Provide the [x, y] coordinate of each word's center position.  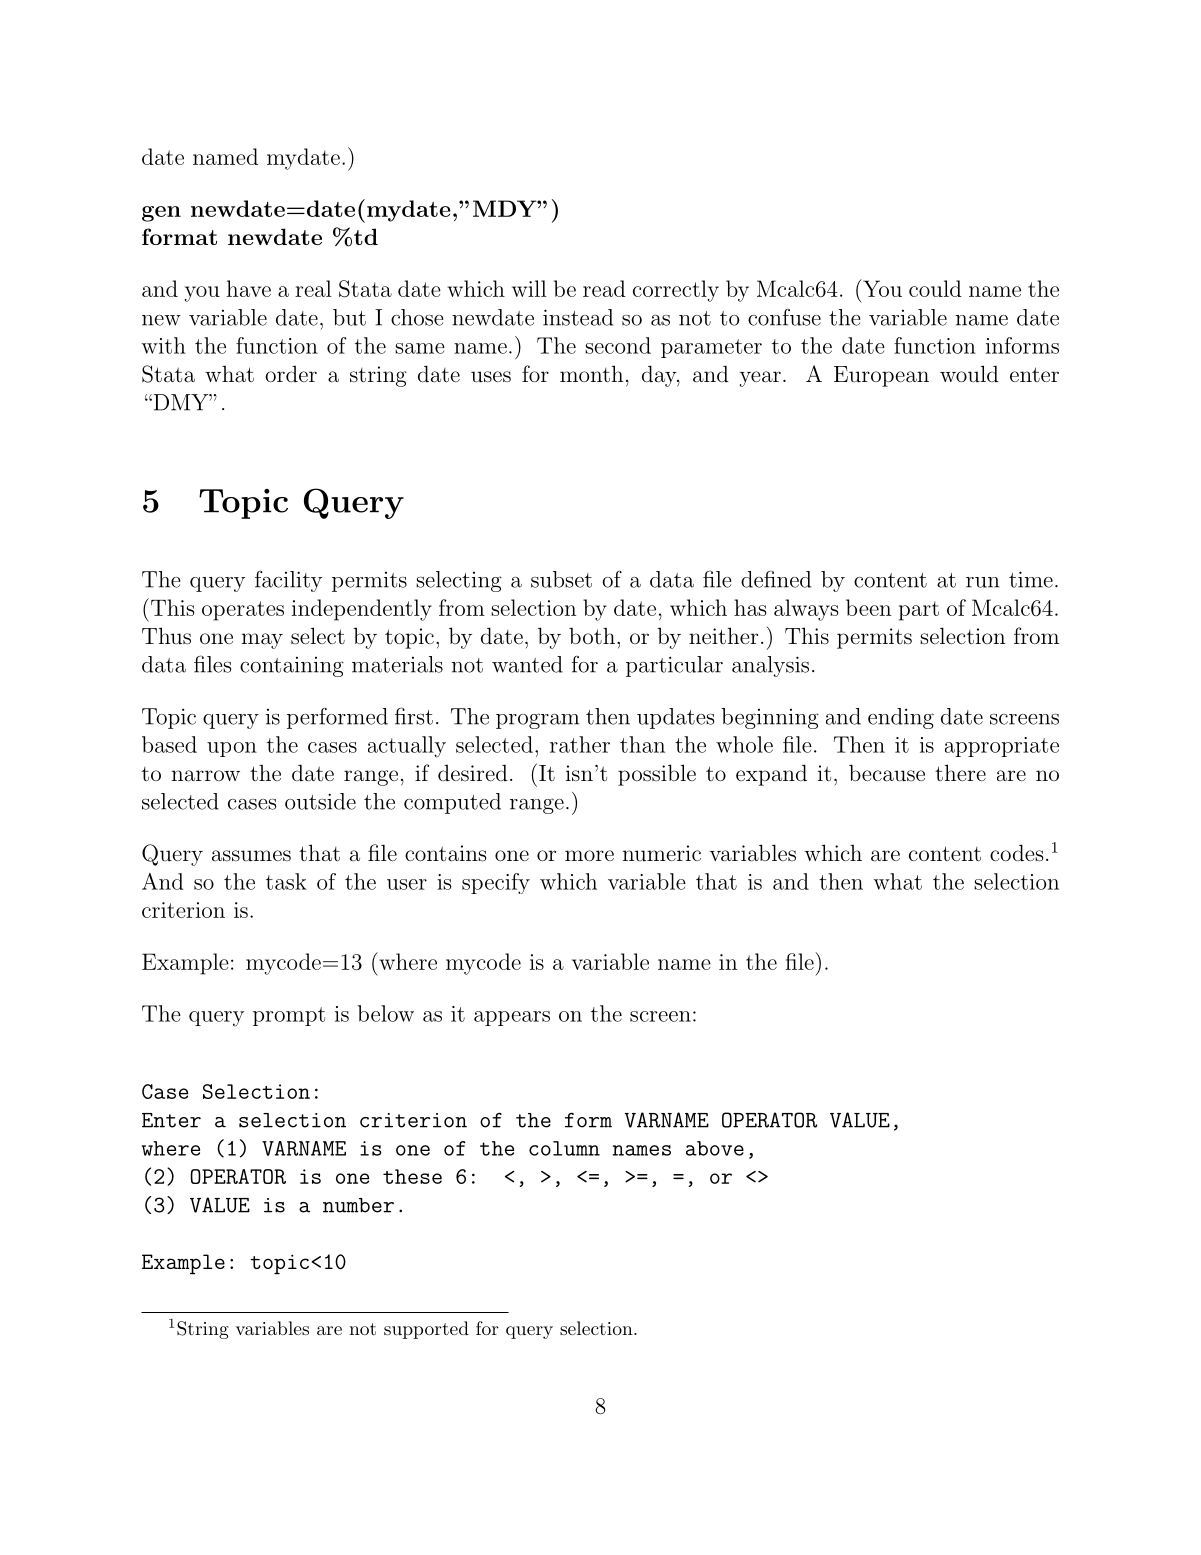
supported [426, 1330]
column [564, 1148]
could [935, 288]
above [715, 1148]
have [249, 288]
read [604, 288]
